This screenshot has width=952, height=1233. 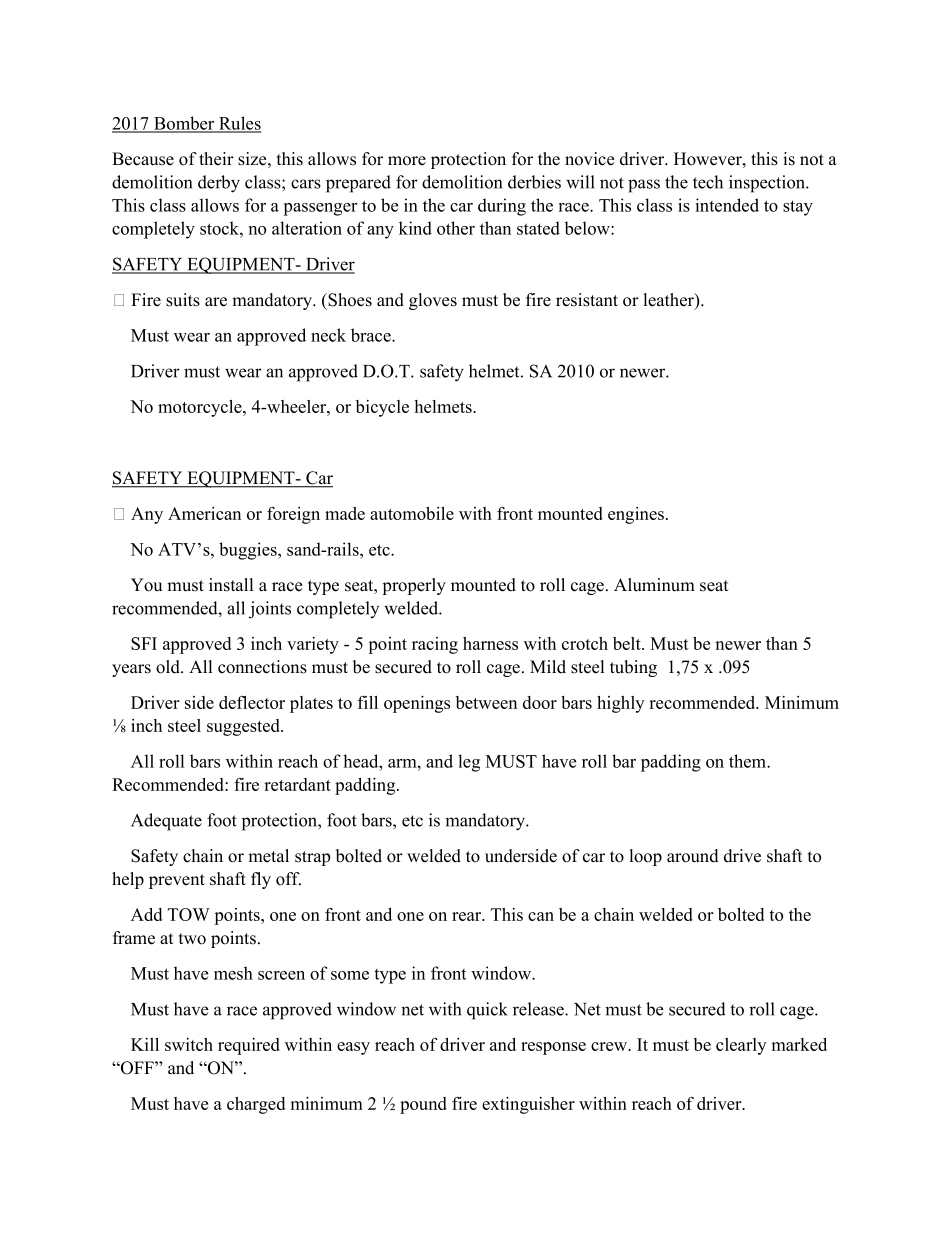 What do you see at coordinates (708, 182) in the screenshot?
I see `tech` at bounding box center [708, 182].
